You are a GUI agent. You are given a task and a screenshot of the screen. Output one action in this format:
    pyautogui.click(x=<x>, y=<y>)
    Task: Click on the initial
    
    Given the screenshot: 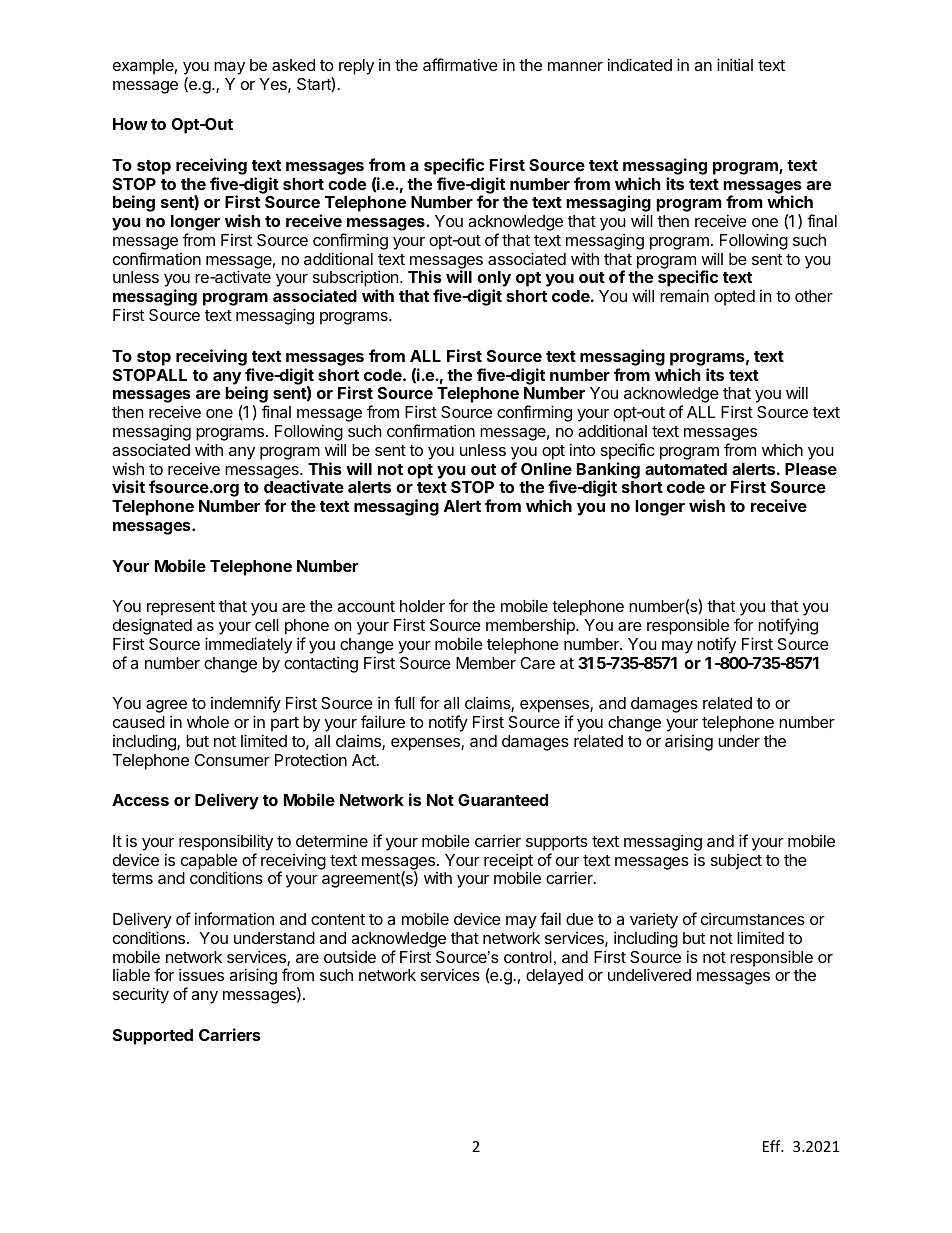 What is the action you would take?
    pyautogui.click(x=735, y=64)
